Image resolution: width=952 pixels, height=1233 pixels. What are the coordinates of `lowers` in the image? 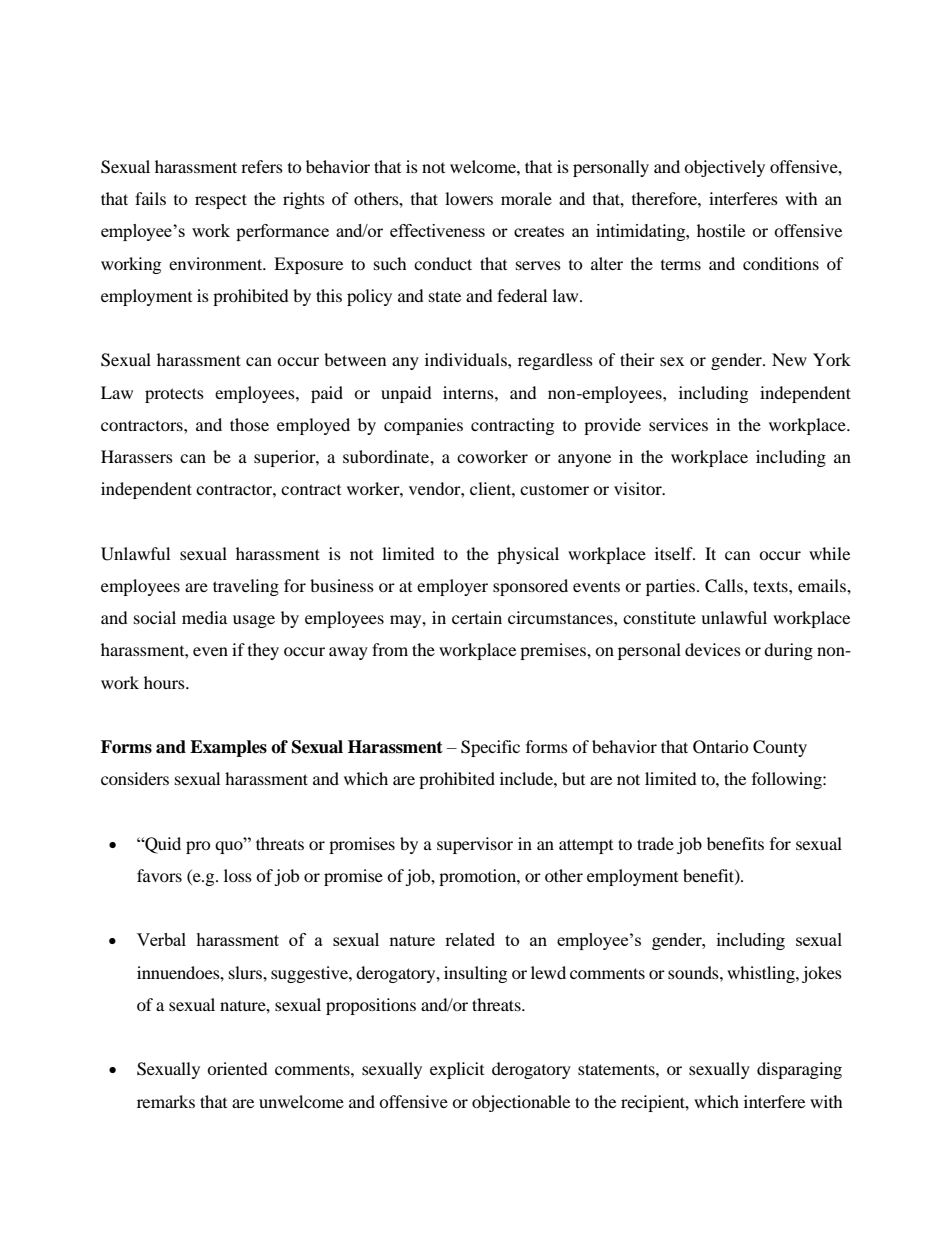 It's located at (469, 198).
